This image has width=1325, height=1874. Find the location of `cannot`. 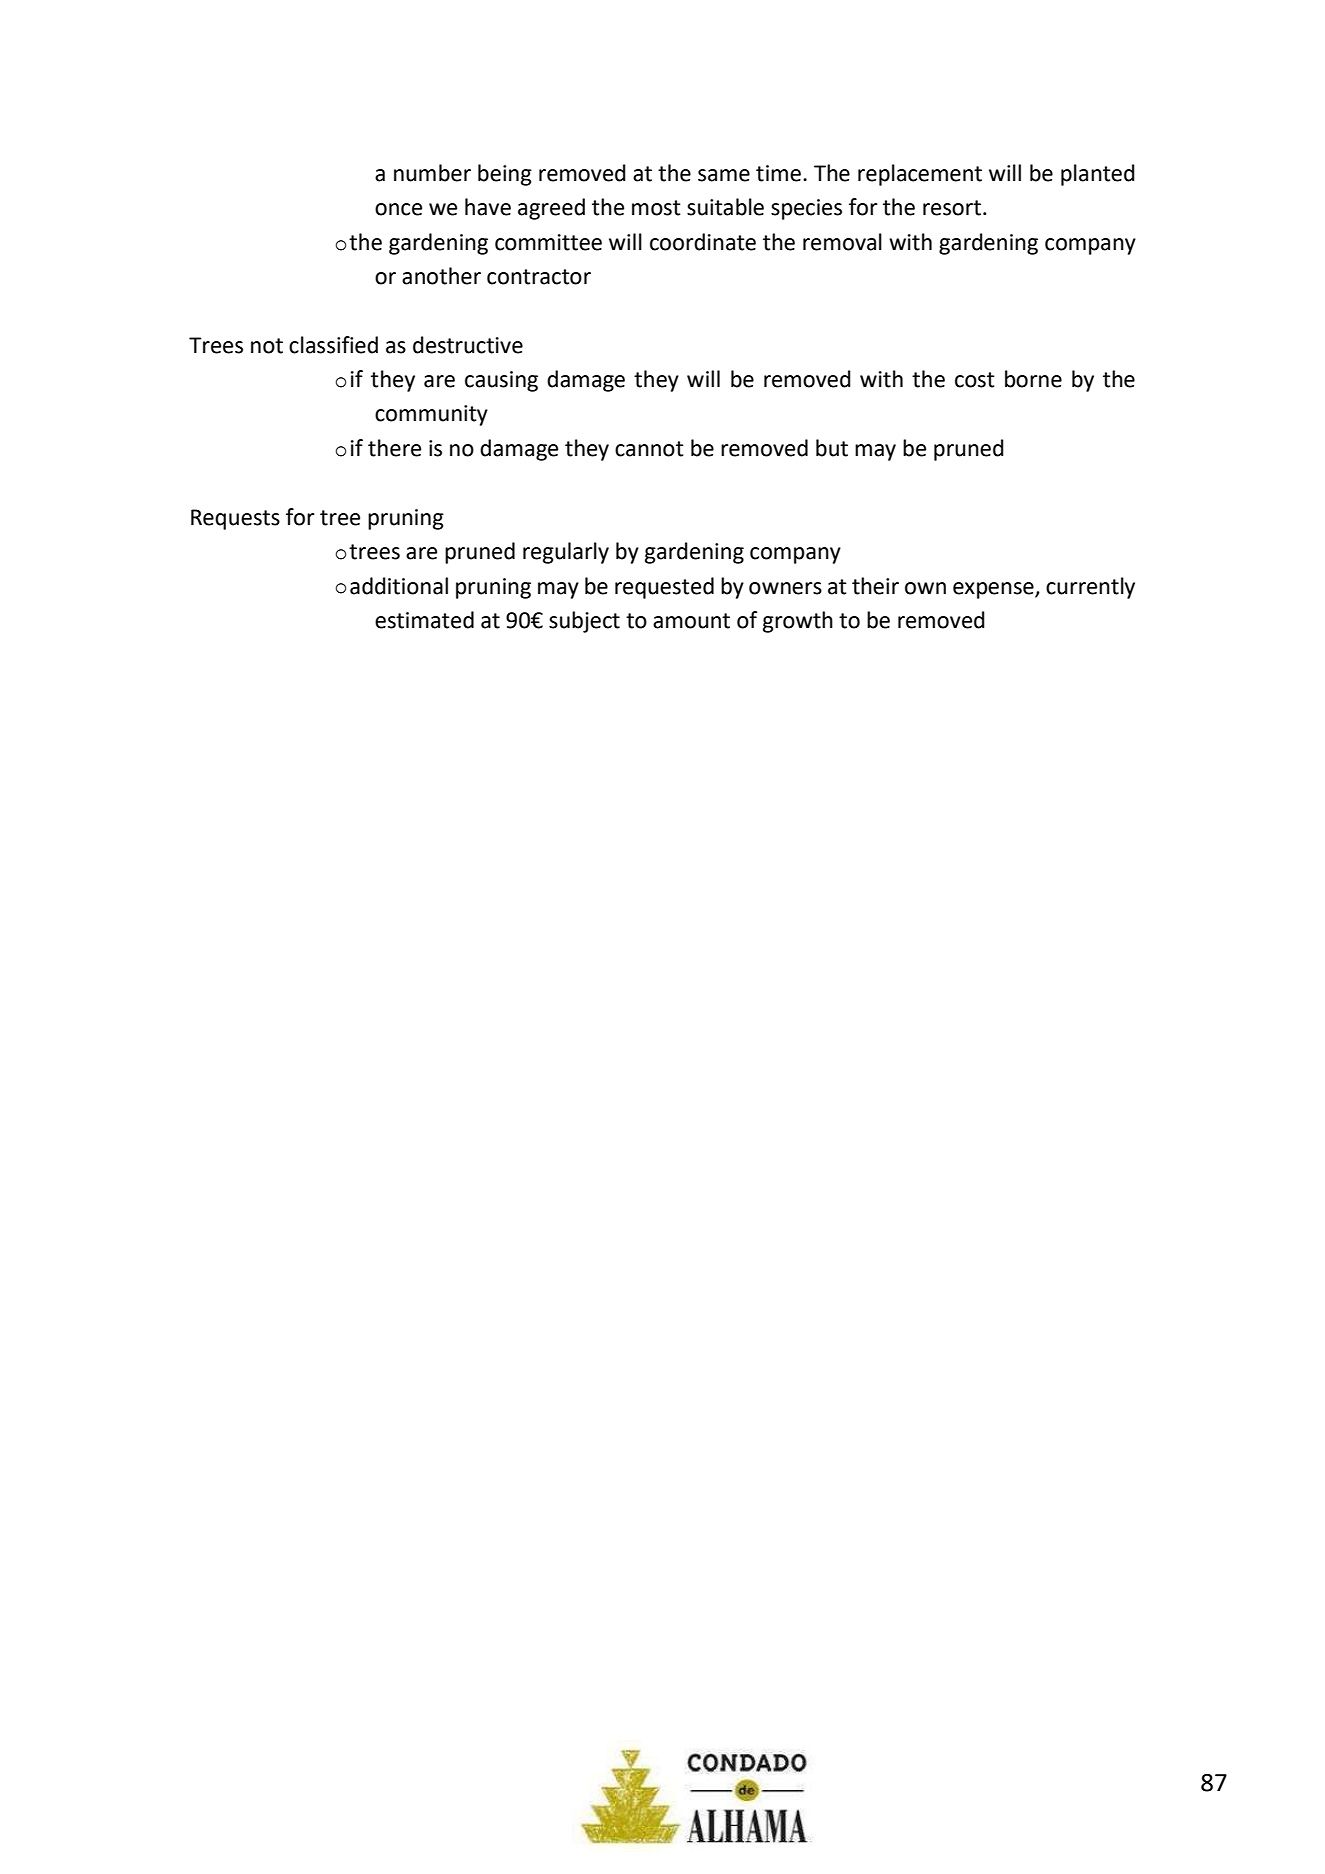

cannot is located at coordinates (649, 449).
